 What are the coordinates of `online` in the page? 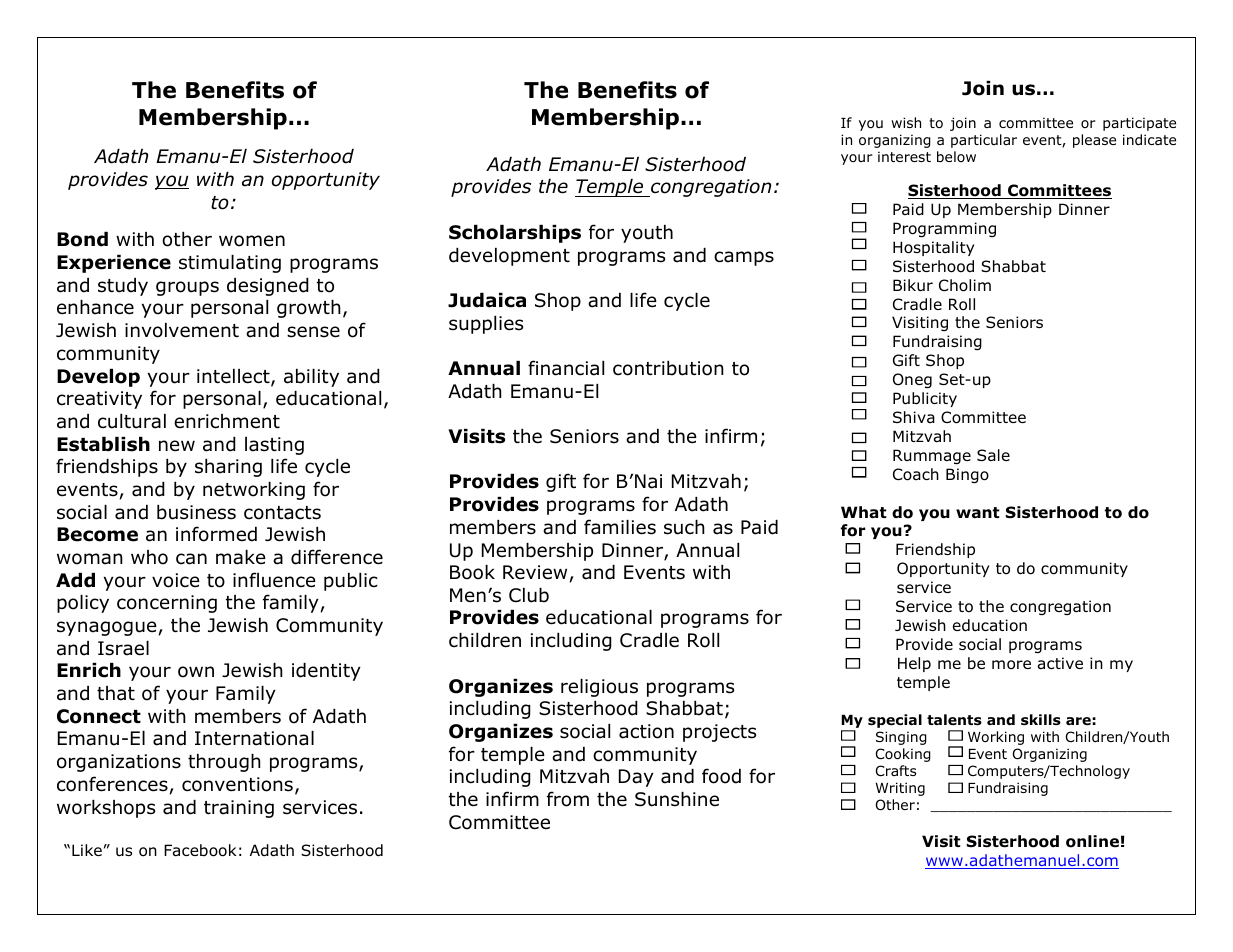 It's located at (1092, 841).
